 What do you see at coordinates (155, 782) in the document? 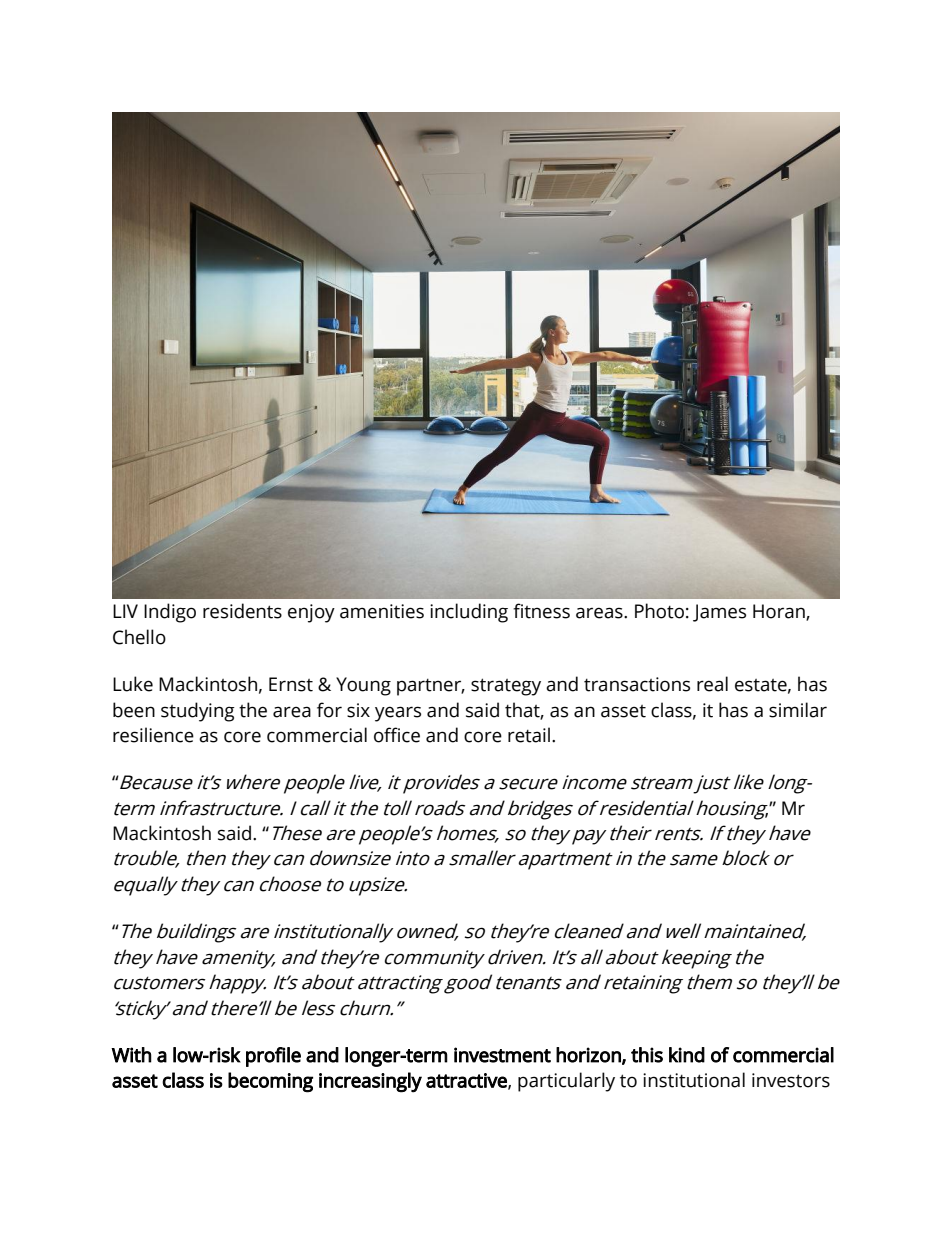
I see `Because` at bounding box center [155, 782].
